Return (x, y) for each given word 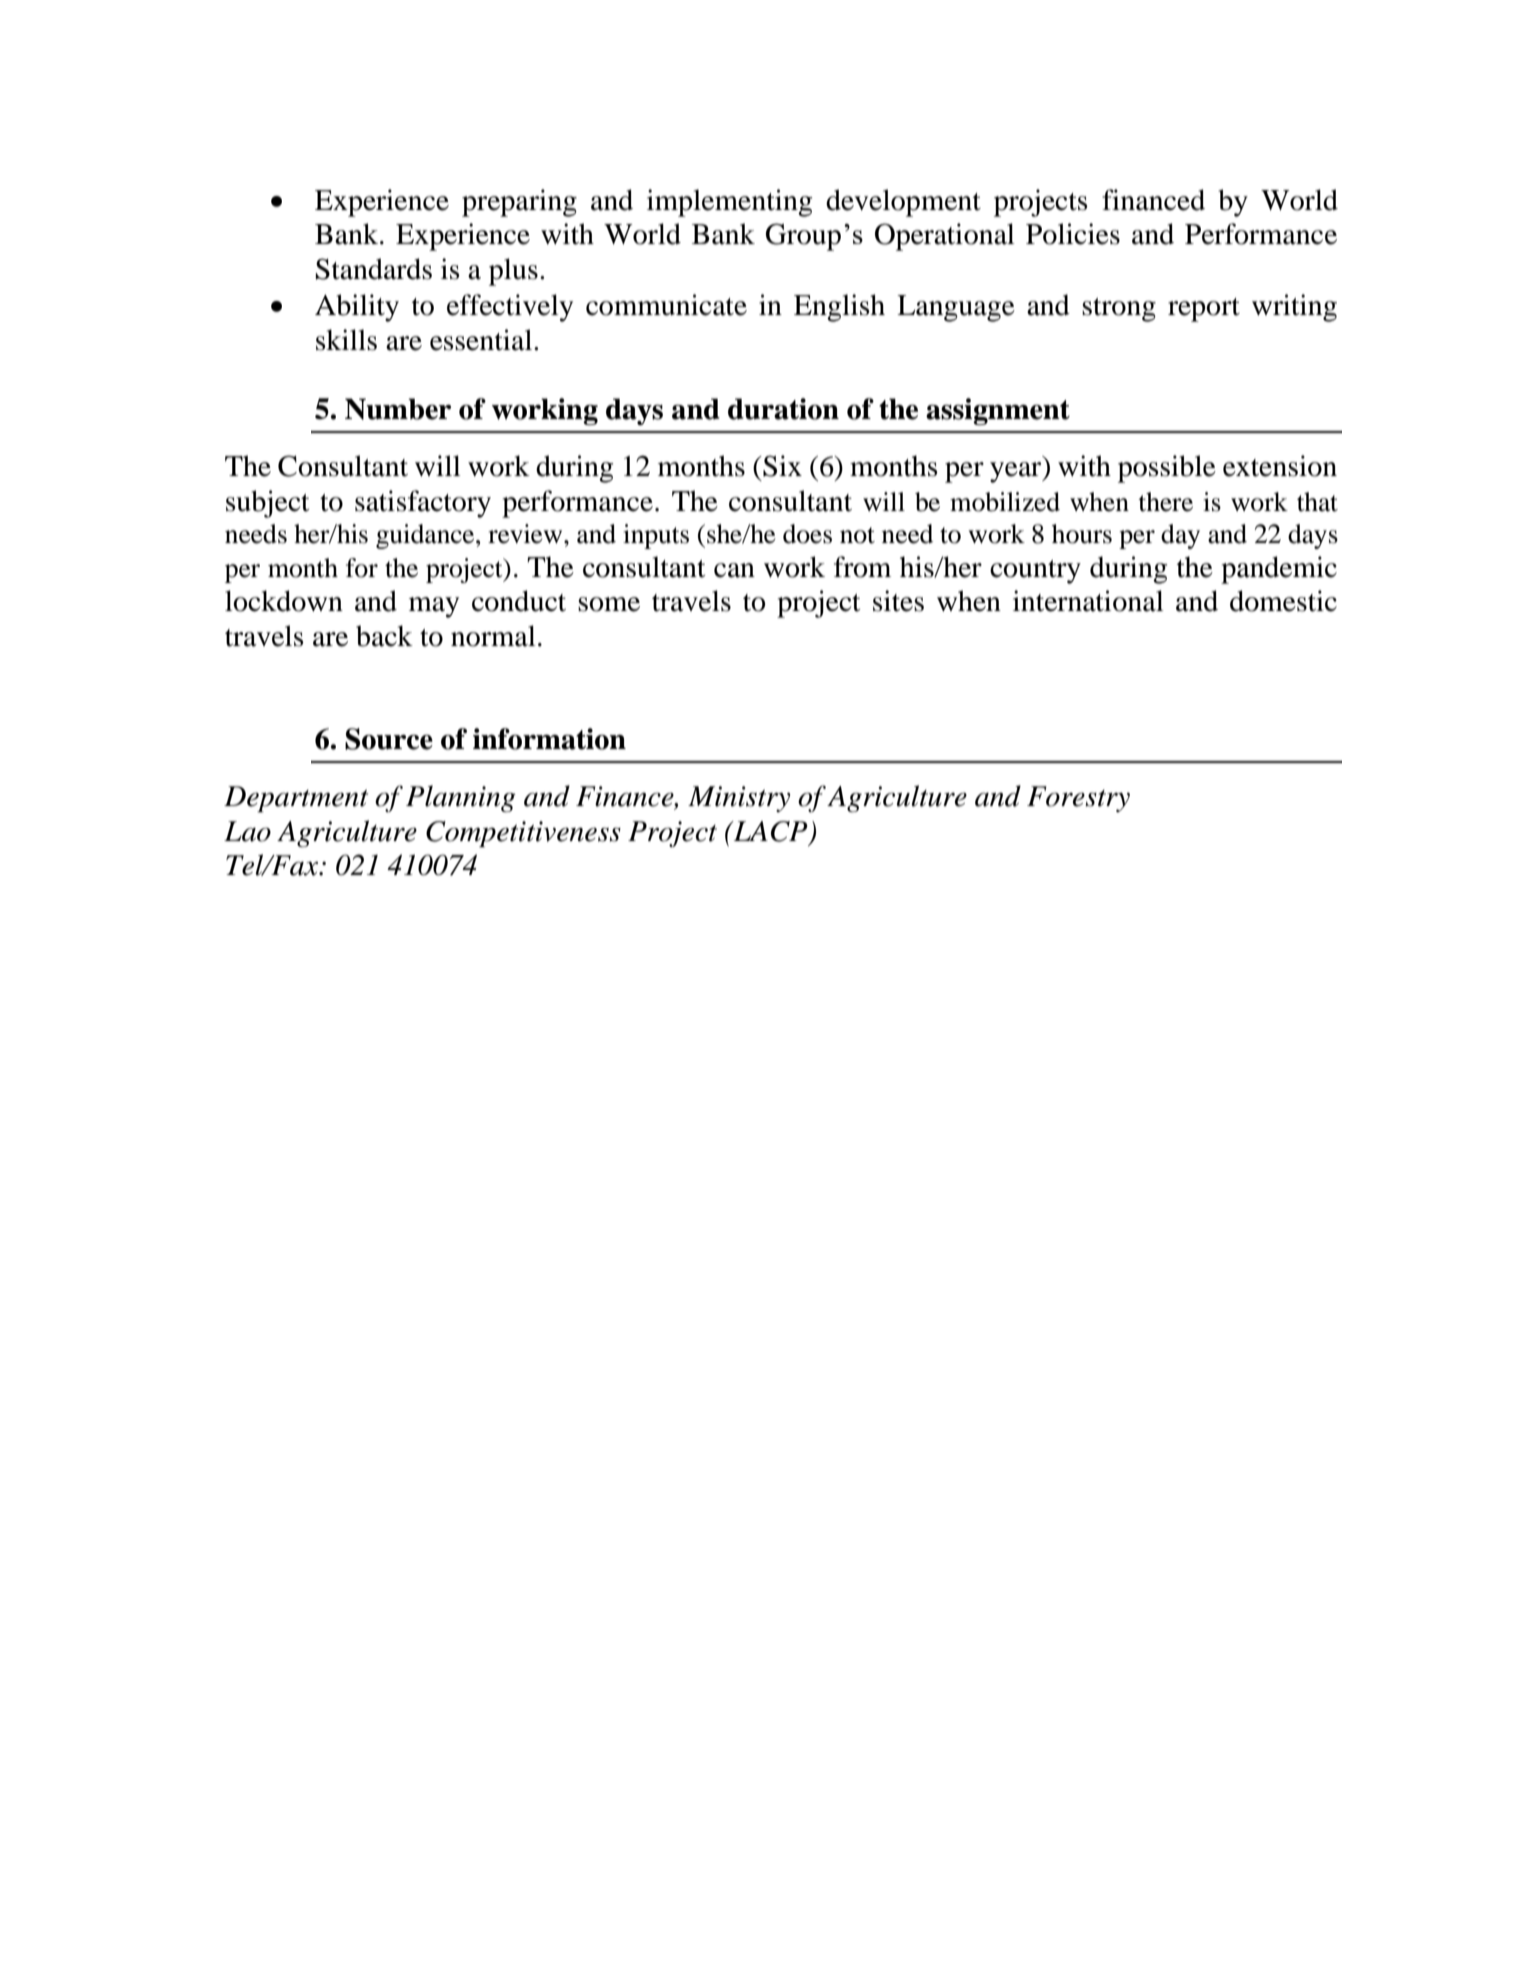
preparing (519, 203)
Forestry (1078, 799)
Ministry (739, 799)
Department (296, 799)
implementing (729, 203)
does (807, 534)
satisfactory (423, 504)
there (1165, 502)
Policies (1073, 234)
